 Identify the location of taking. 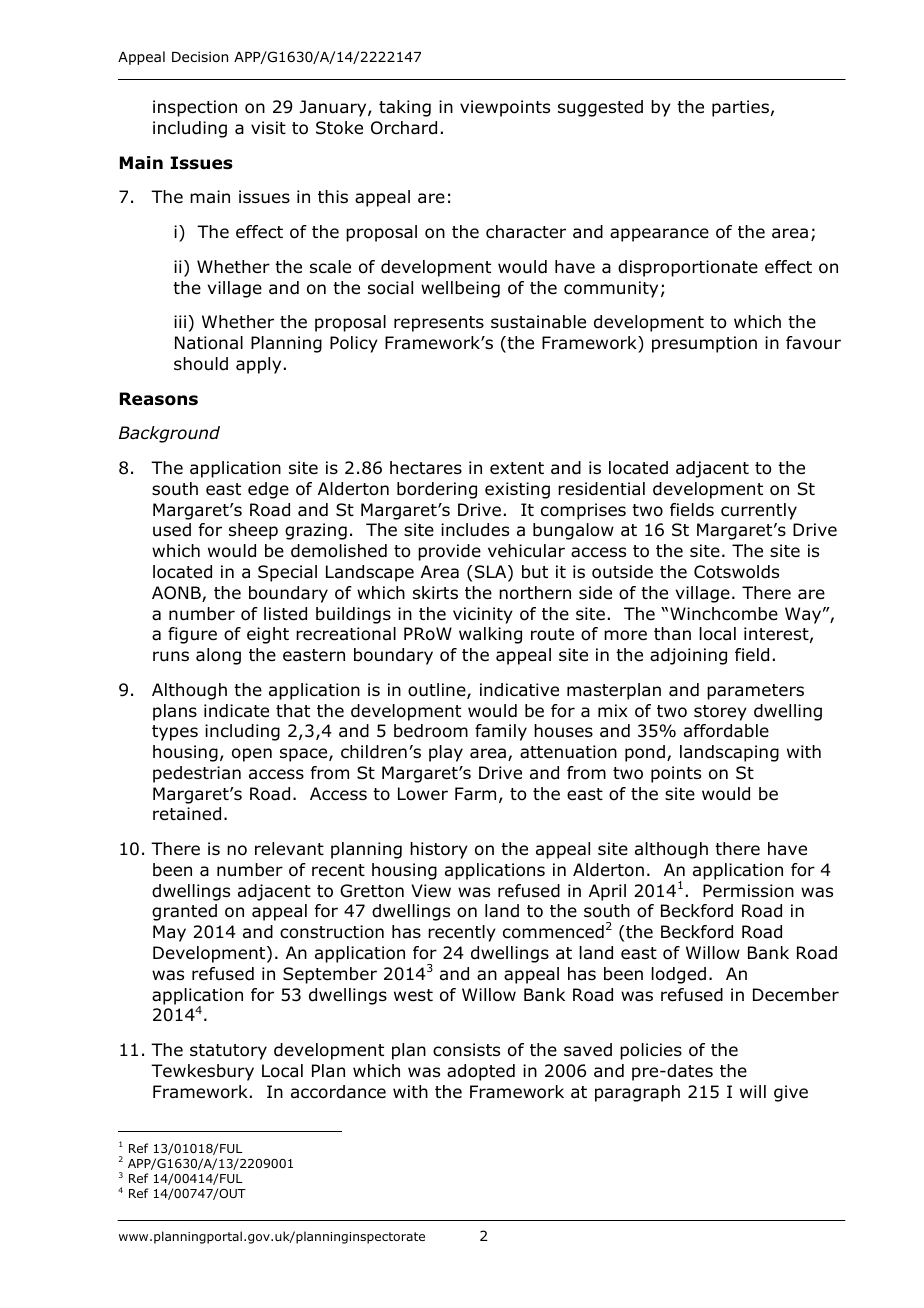
(405, 108).
